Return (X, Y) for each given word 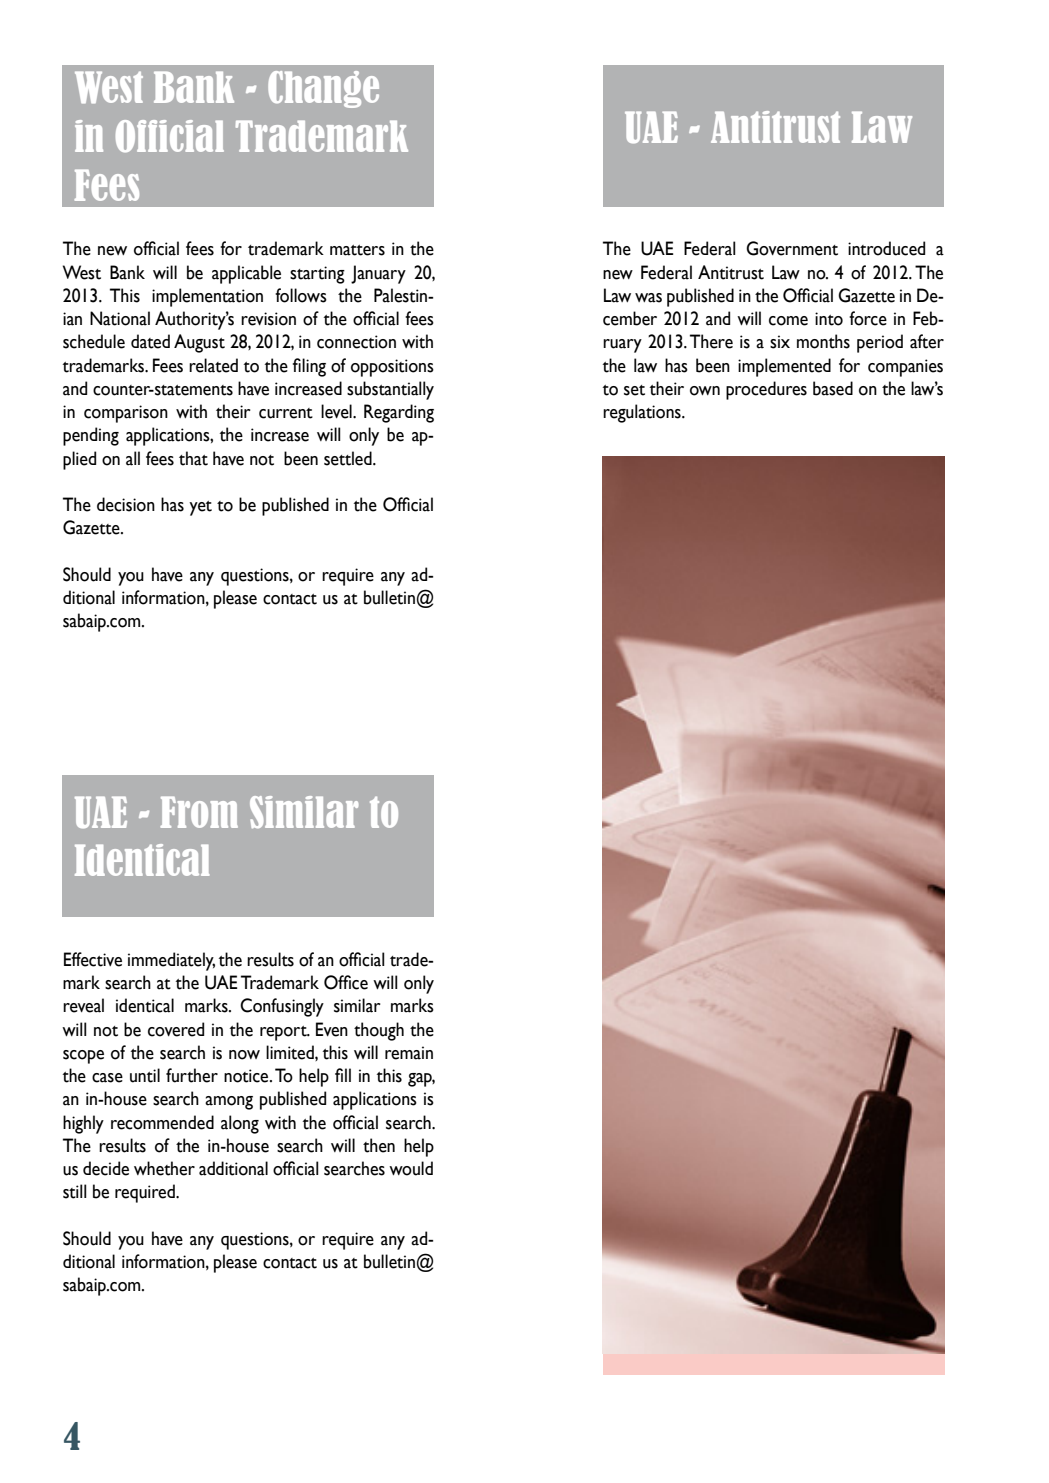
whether (164, 1168)
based (833, 388)
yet (200, 508)
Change (323, 89)
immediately (171, 961)
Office (346, 982)
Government (792, 248)
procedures (766, 390)
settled (349, 458)
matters (357, 250)
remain (409, 1053)
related (213, 365)
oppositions (392, 368)
